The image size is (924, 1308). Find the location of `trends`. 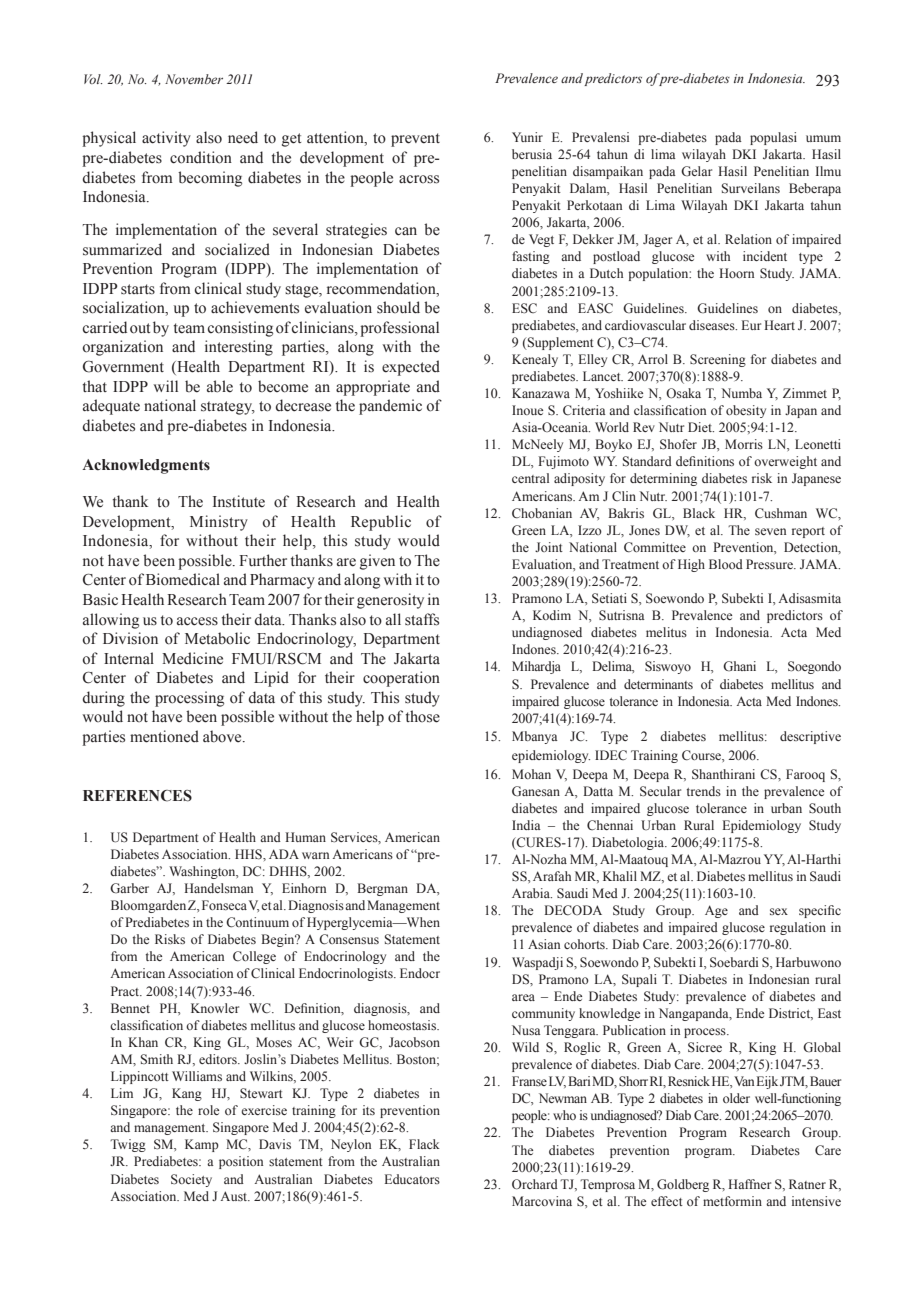

trends is located at coordinates (704, 791).
